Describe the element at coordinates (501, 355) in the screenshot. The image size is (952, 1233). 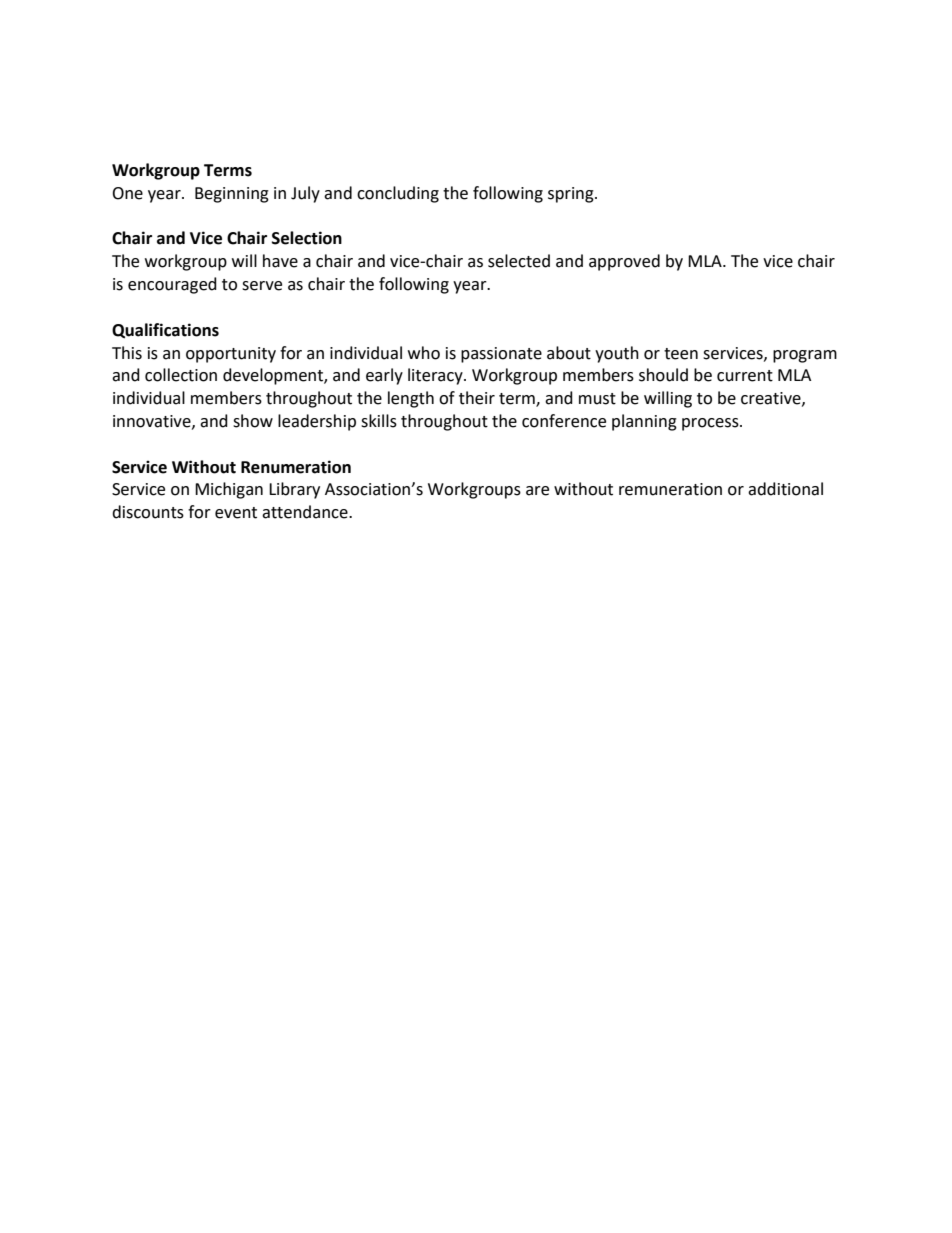
I see `passionate` at that location.
